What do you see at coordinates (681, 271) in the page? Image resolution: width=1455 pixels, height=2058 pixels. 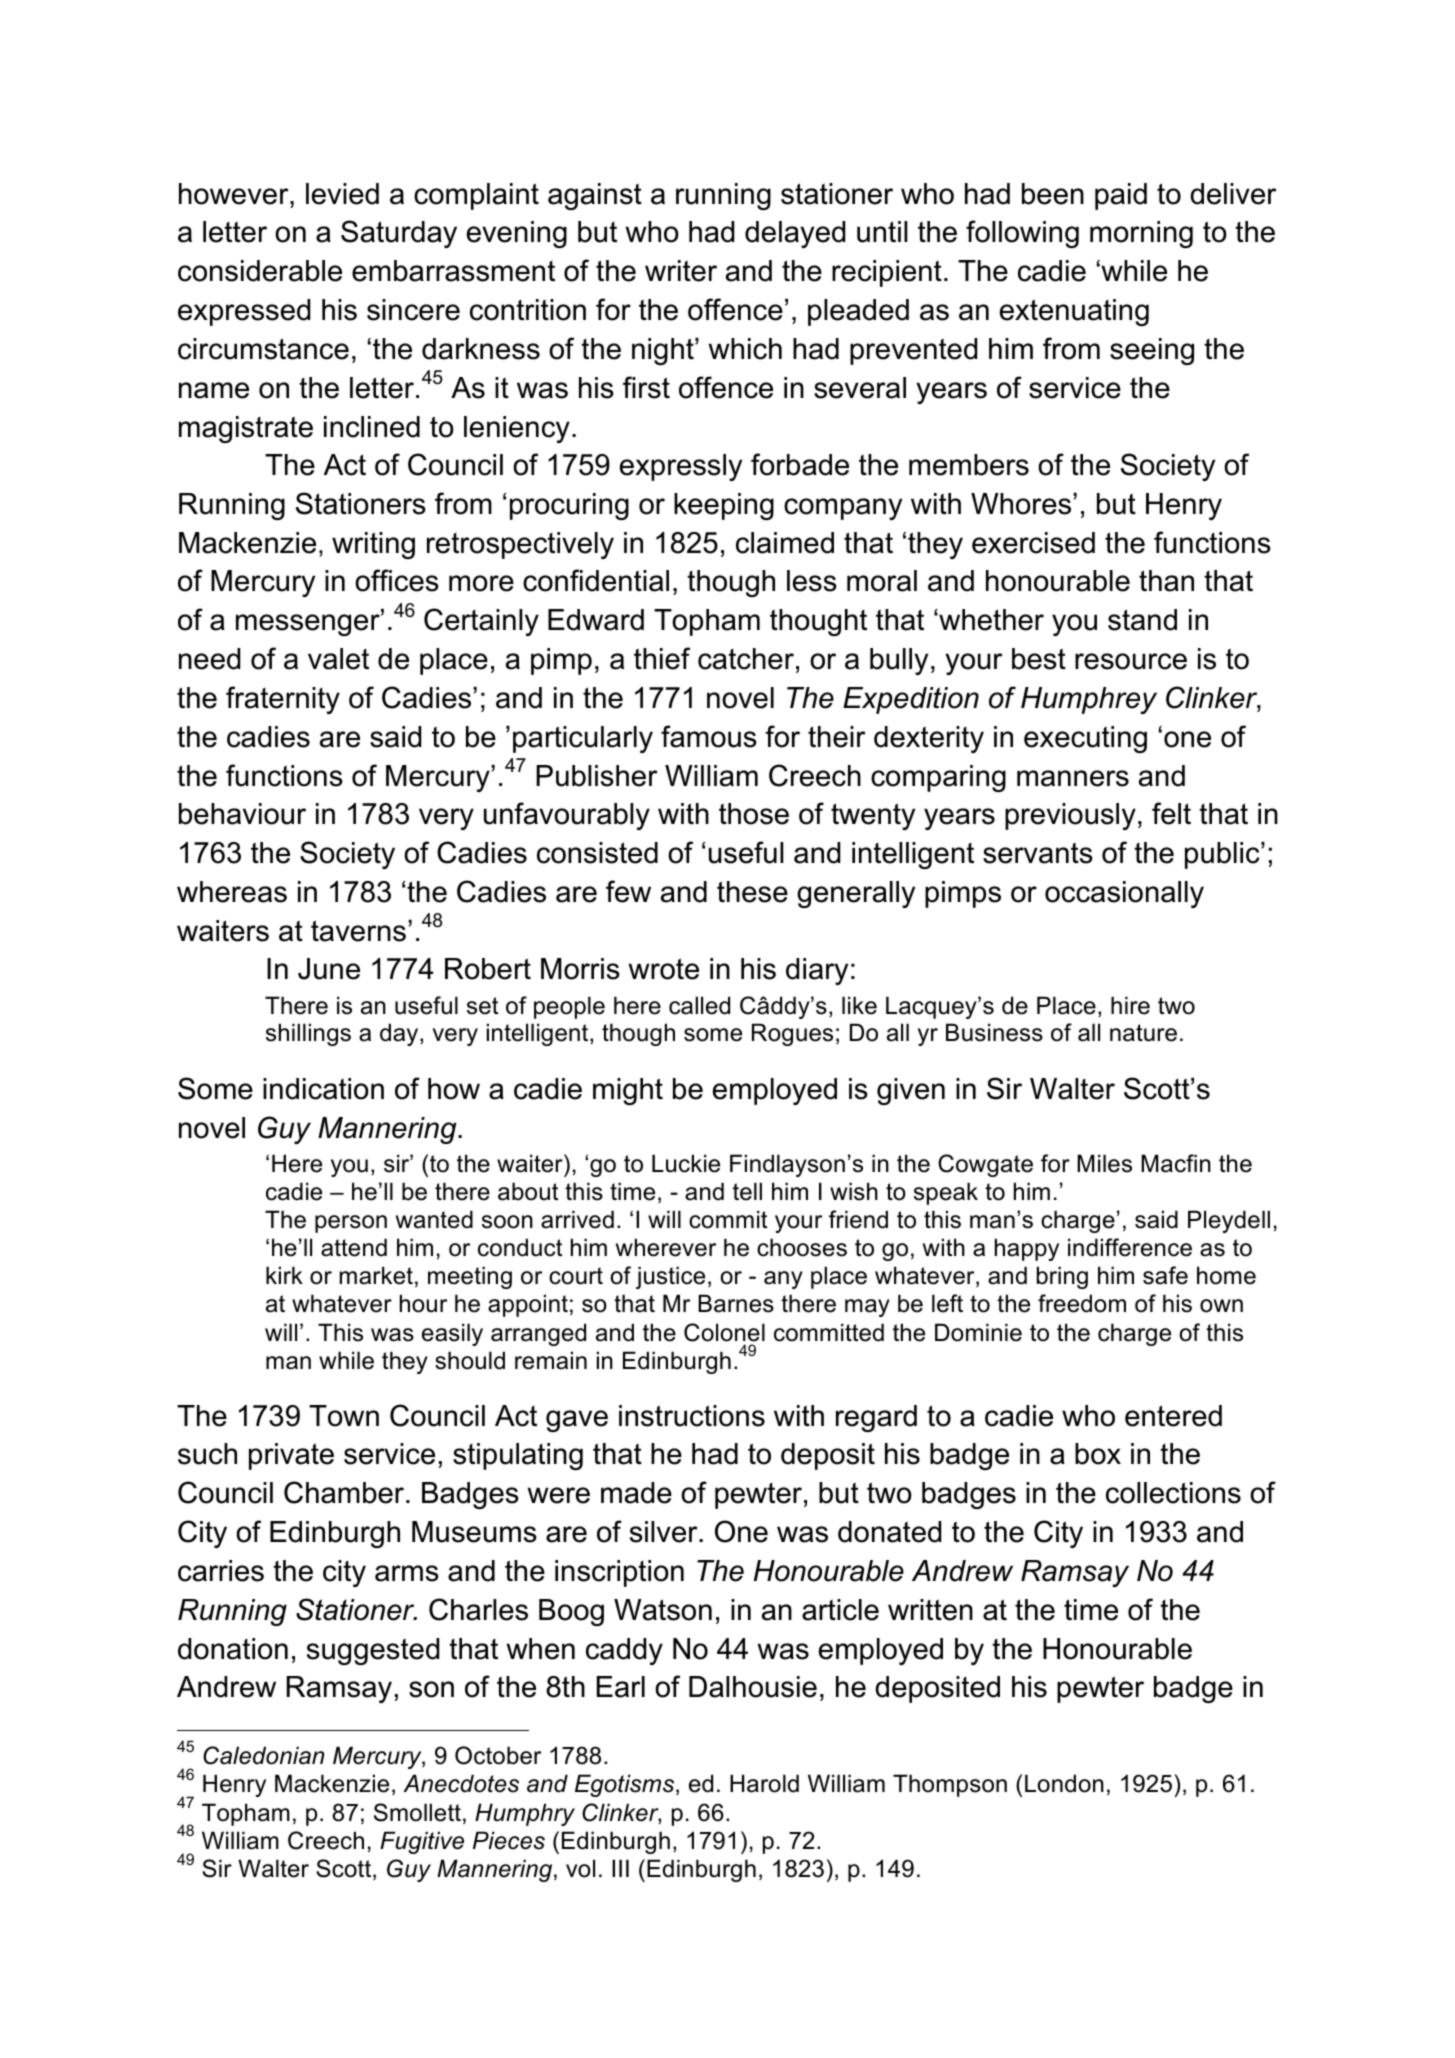 I see `writer` at bounding box center [681, 271].
